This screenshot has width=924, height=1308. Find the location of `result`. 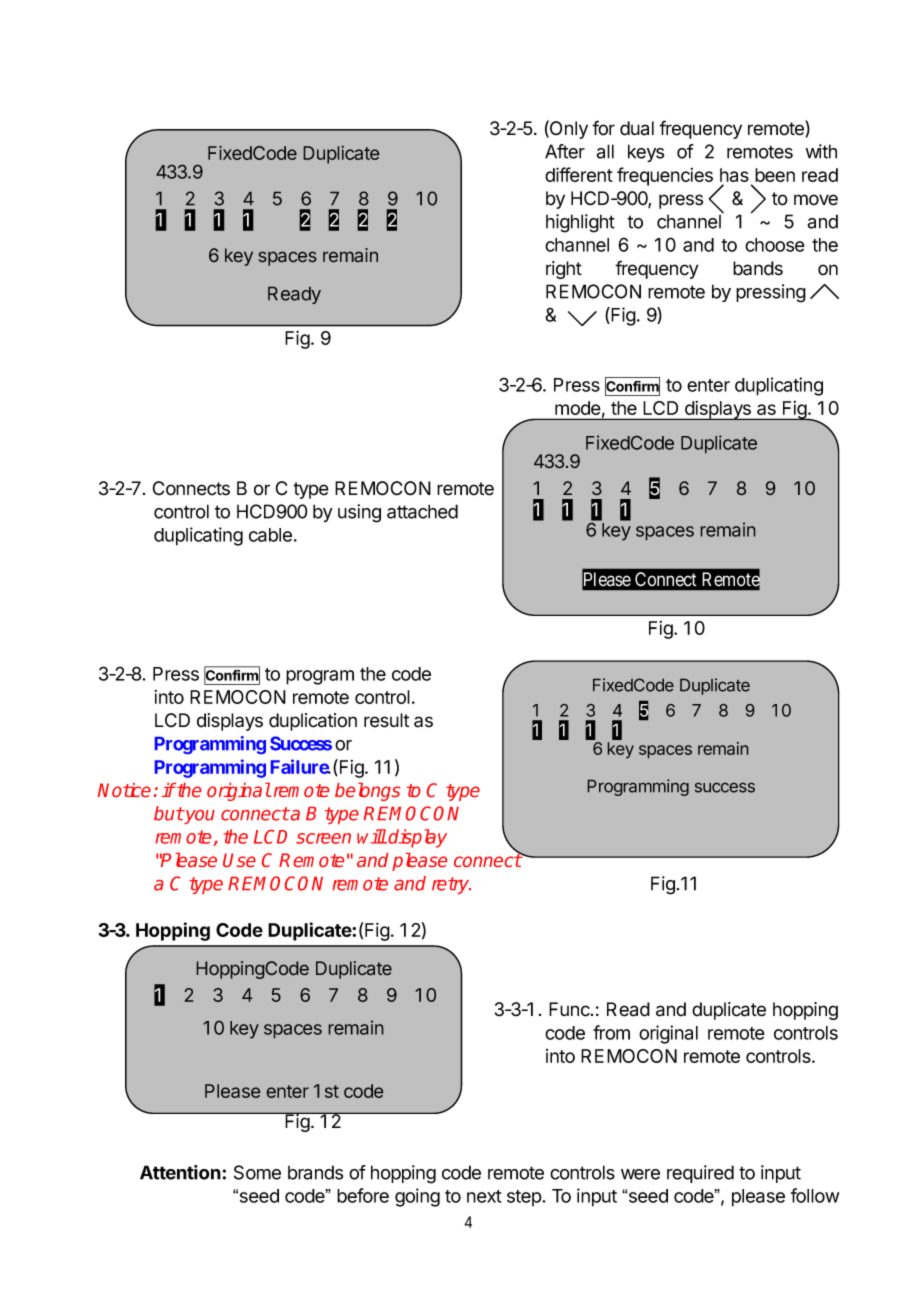

result is located at coordinates (386, 720).
